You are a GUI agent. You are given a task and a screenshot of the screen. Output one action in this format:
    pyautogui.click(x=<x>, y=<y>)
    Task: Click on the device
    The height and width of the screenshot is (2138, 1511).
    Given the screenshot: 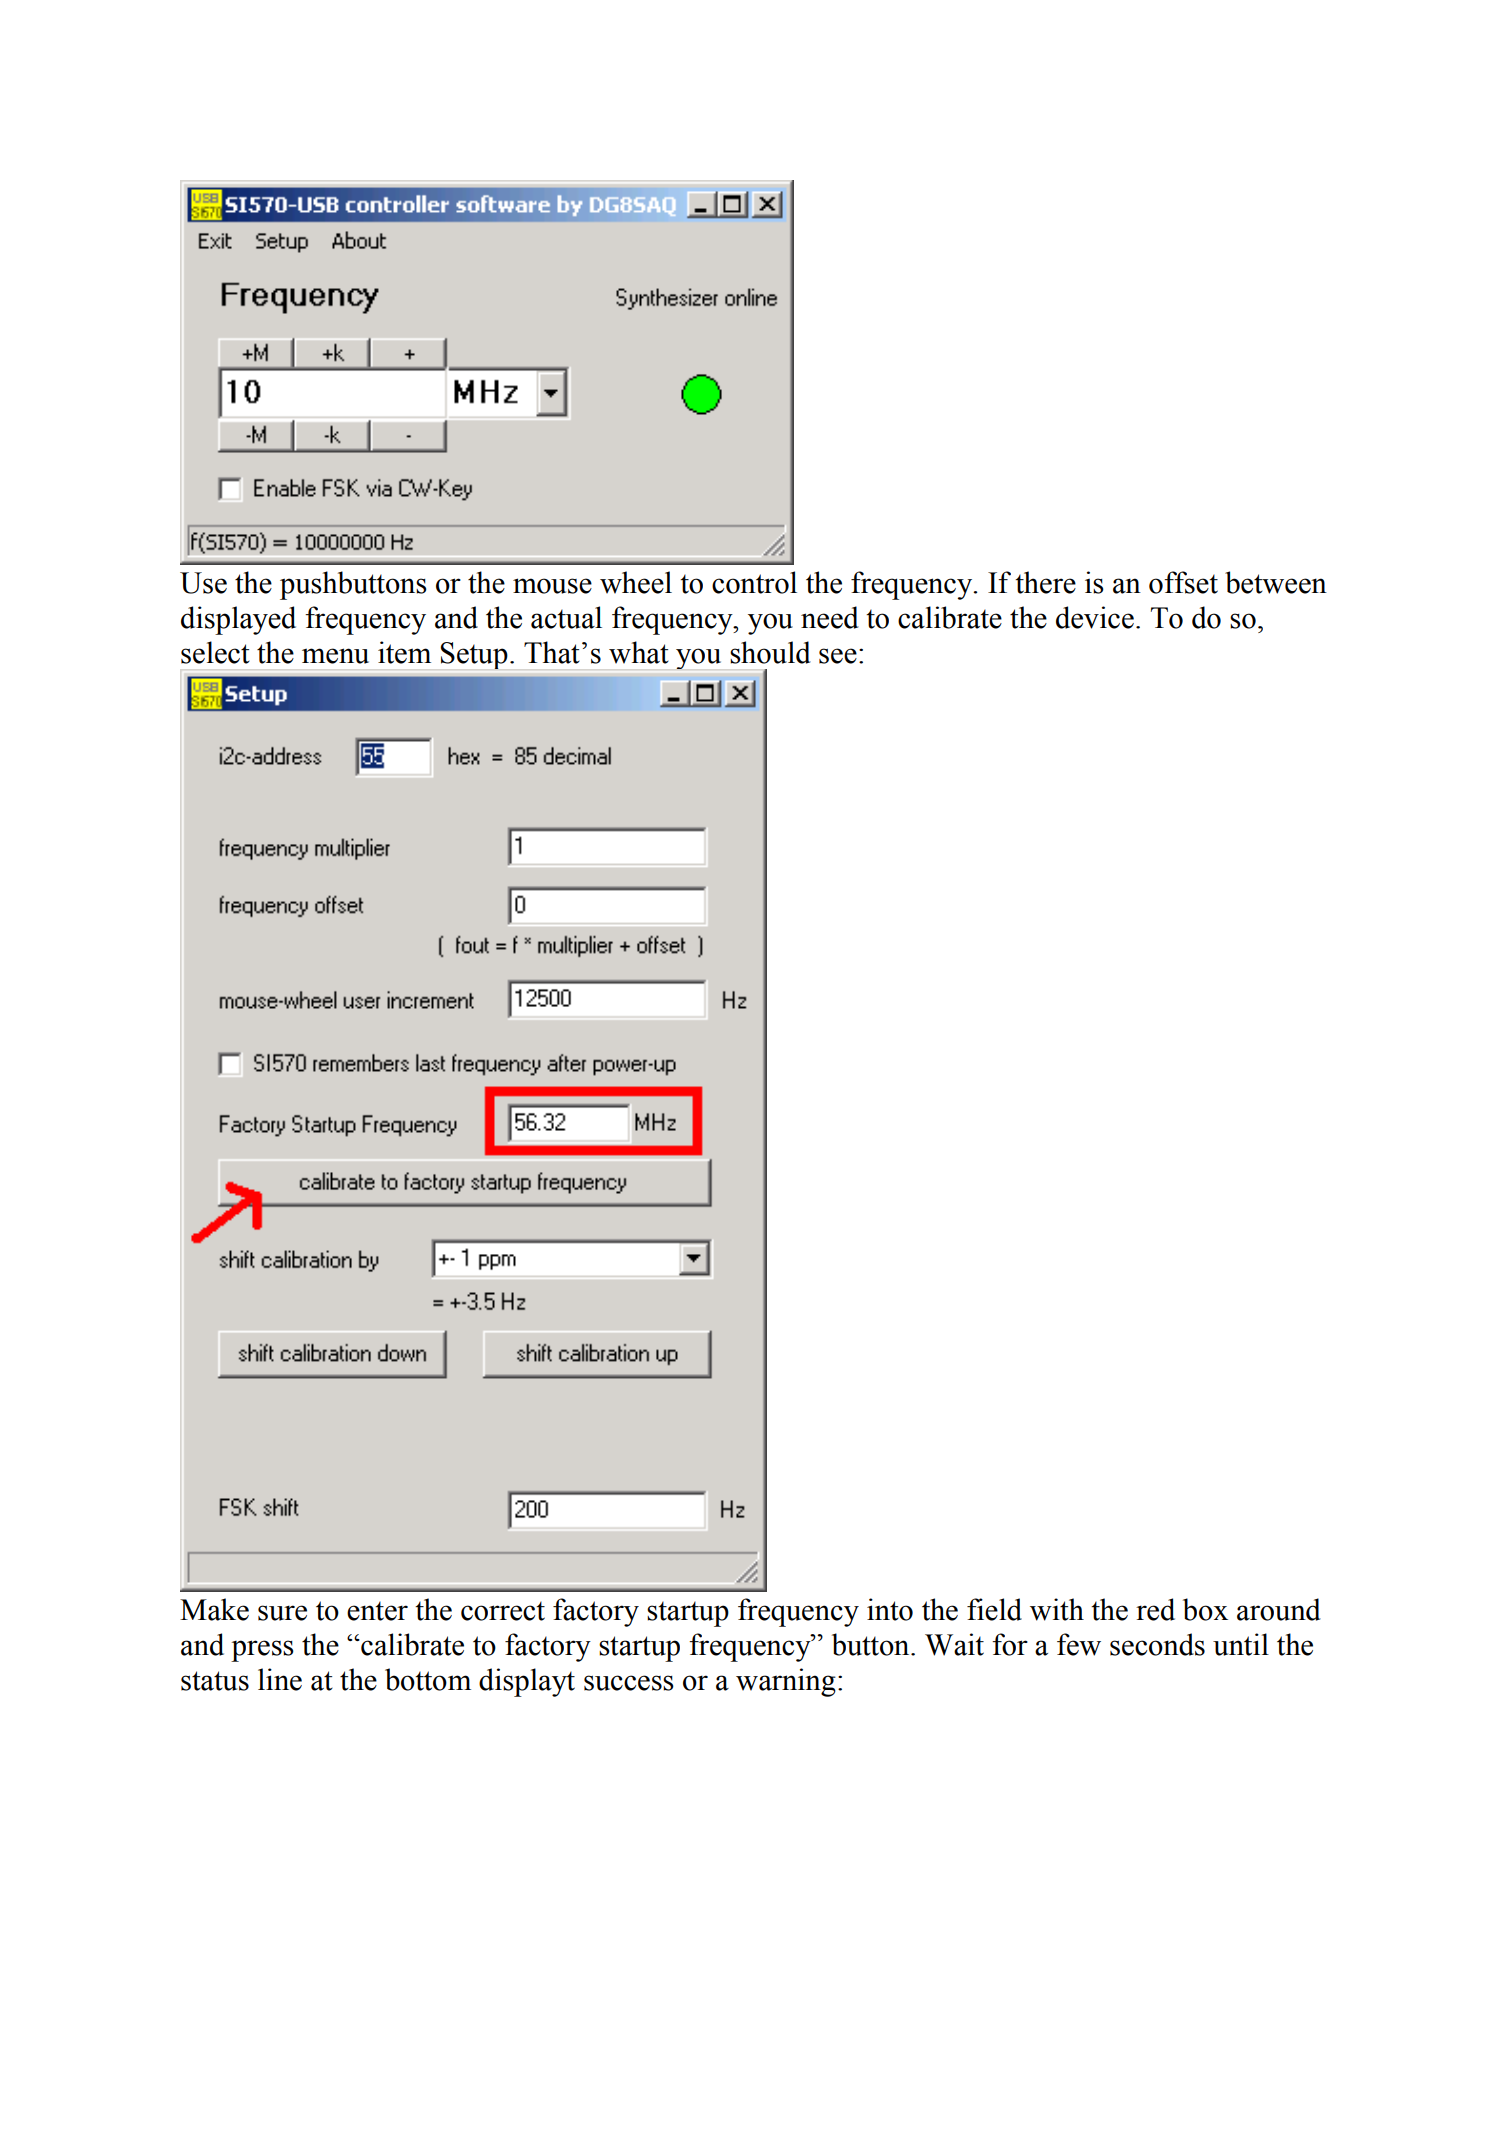 What is the action you would take?
    pyautogui.click(x=1095, y=617)
